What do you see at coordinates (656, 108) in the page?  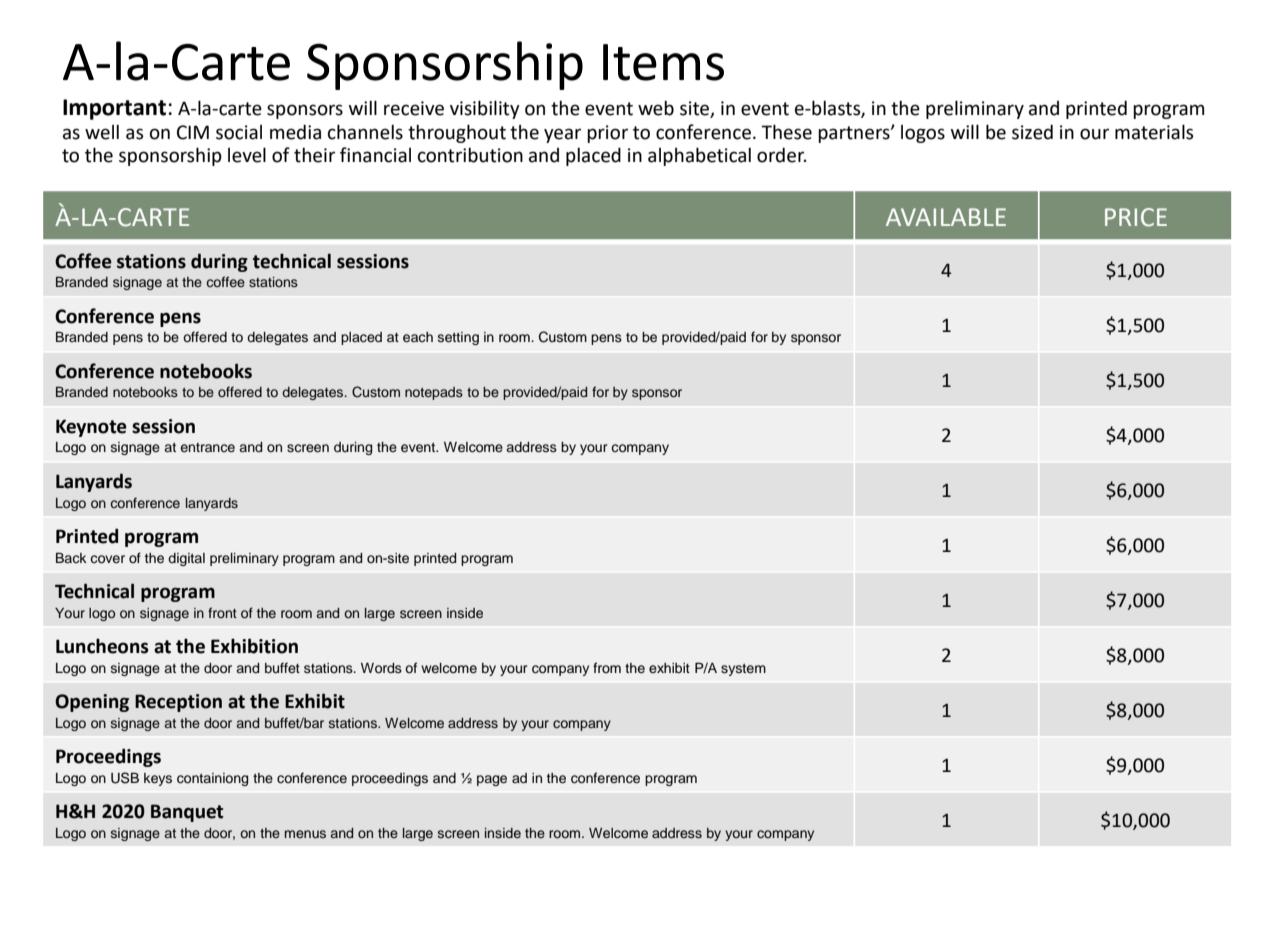 I see `web` at bounding box center [656, 108].
